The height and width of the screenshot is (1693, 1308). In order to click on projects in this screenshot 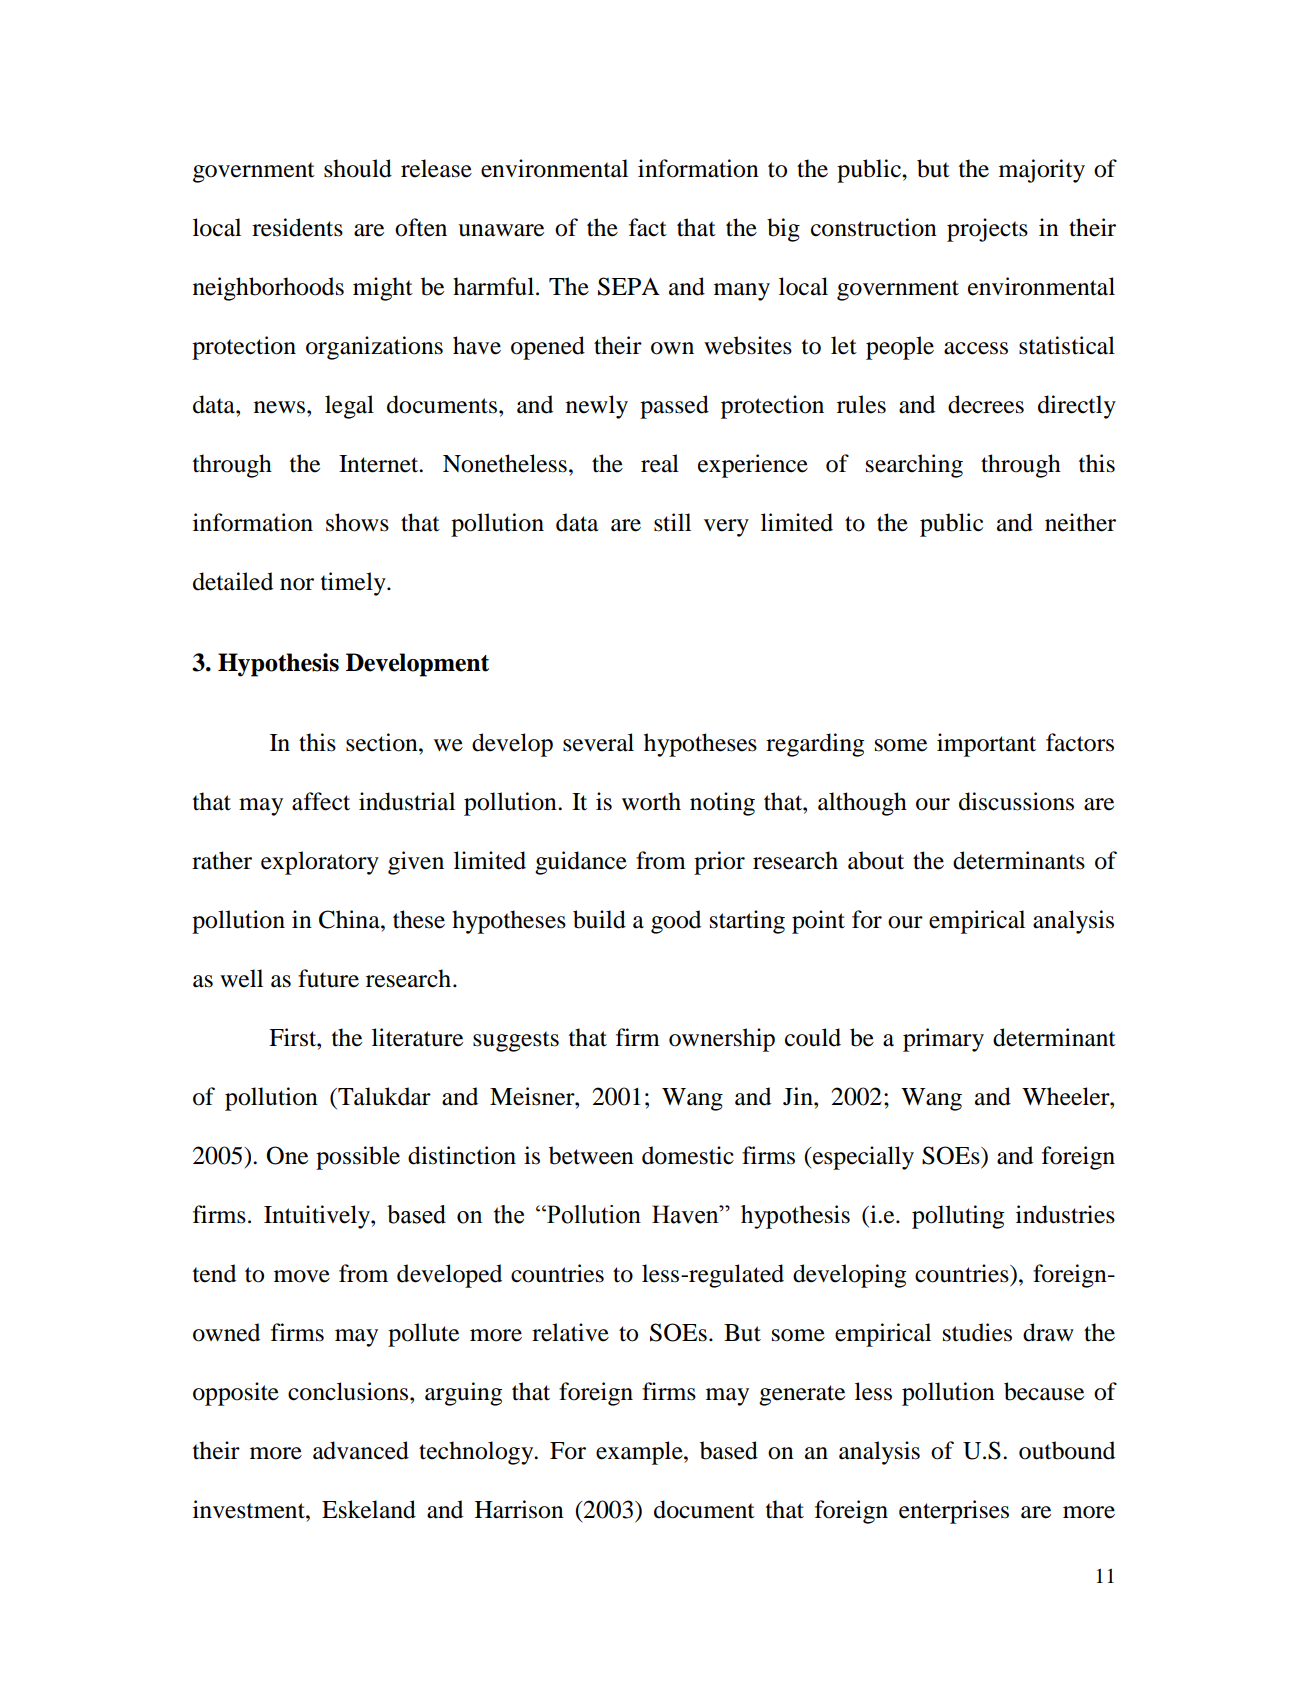, I will do `click(987, 230)`.
